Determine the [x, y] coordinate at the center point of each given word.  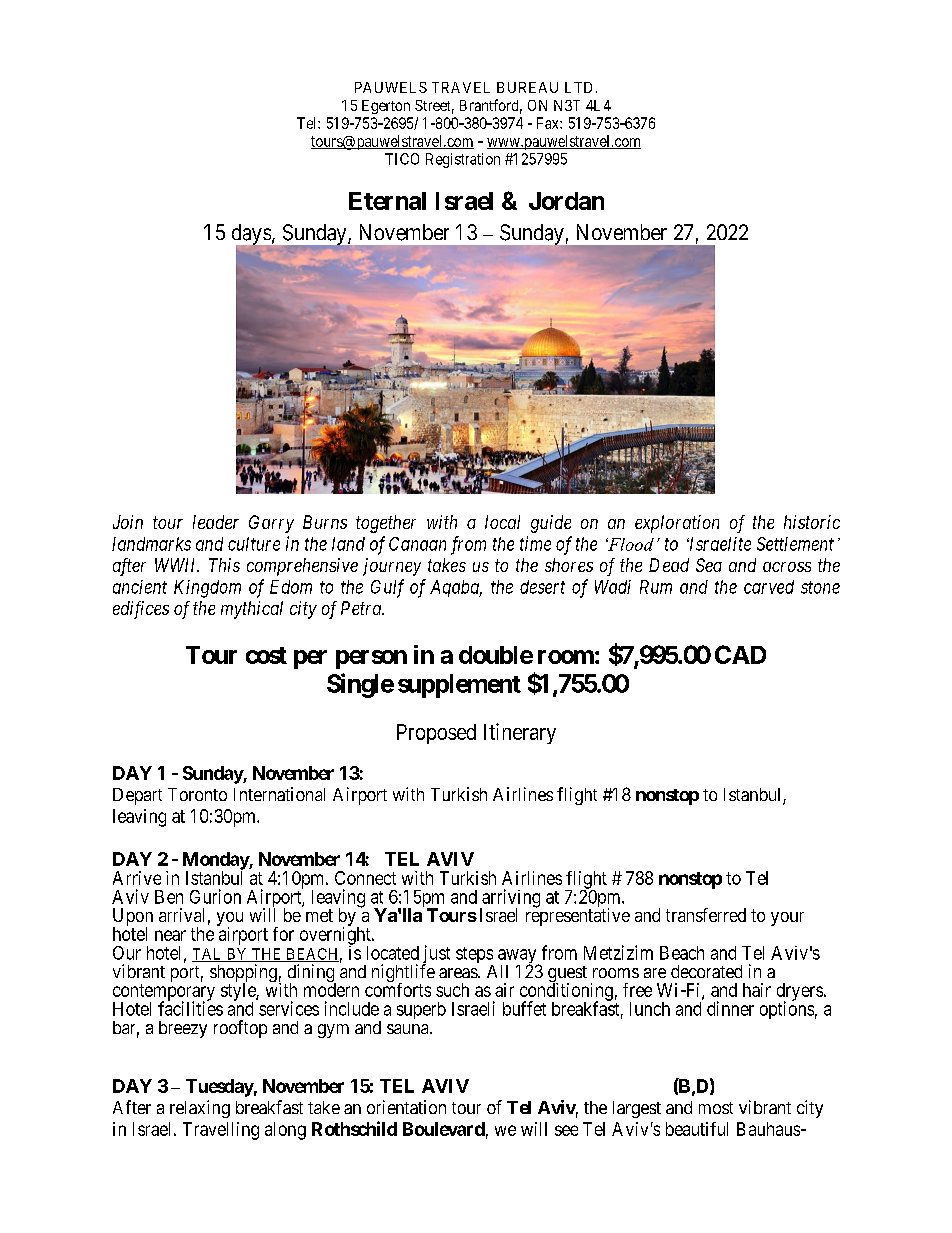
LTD [578, 87]
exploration [677, 524]
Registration [463, 160]
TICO [402, 159]
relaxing [200, 1109]
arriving [510, 899]
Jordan [566, 201]
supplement [459, 686]
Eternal [387, 201]
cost [266, 655]
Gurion [215, 896]
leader [216, 522]
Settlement [795, 544]
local [502, 522]
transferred [706, 915]
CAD [740, 654]
